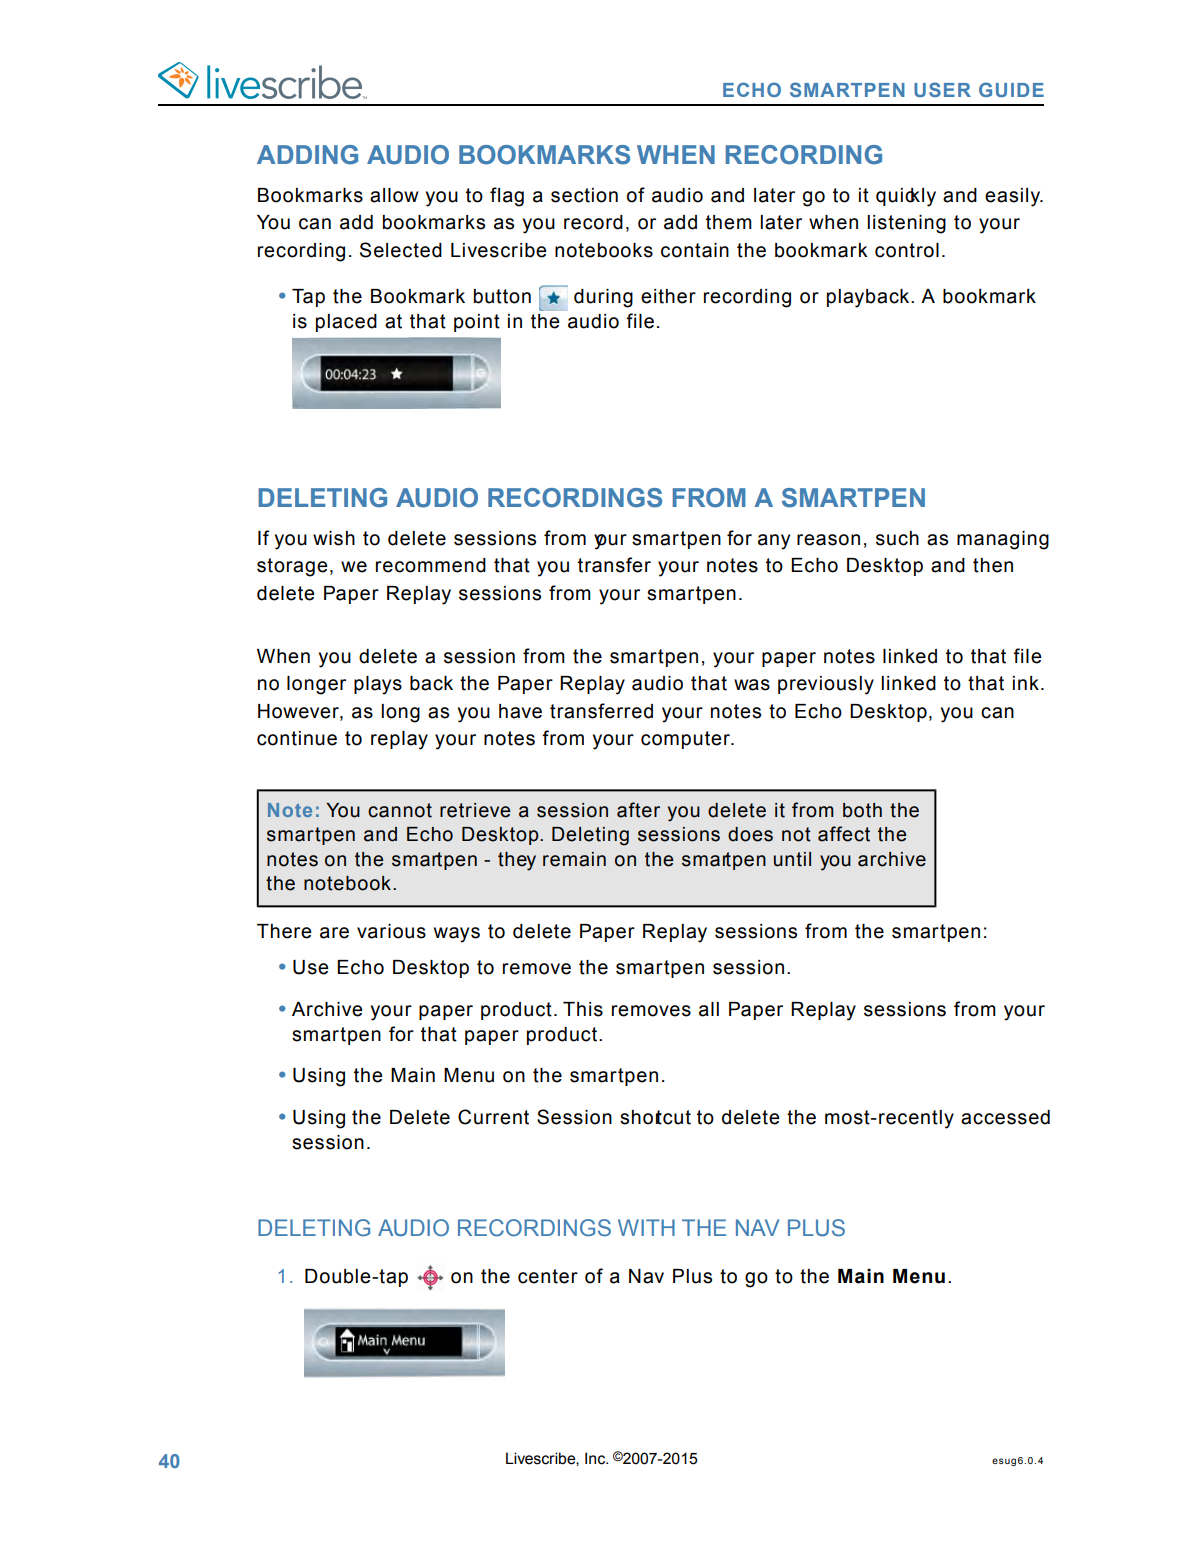 The image size is (1203, 1557). Describe the element at coordinates (584, 195) in the image. I see `section` at that location.
